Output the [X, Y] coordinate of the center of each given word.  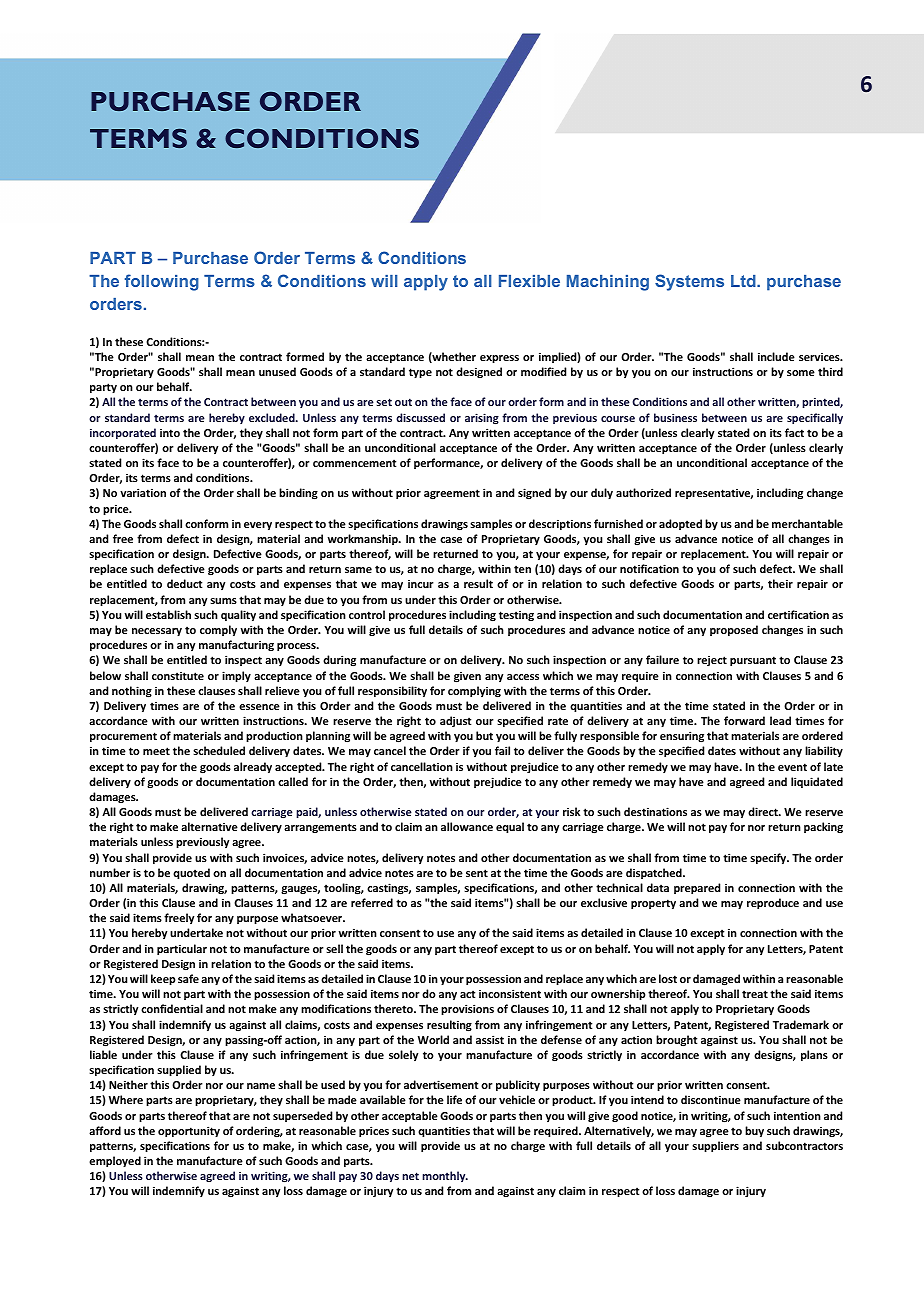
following [162, 282]
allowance [467, 826]
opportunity [189, 1132]
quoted [191, 874]
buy [754, 1132]
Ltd [744, 281]
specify [769, 859]
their [780, 583]
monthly [445, 1176]
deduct [184, 583]
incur [421, 584]
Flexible [529, 281]
